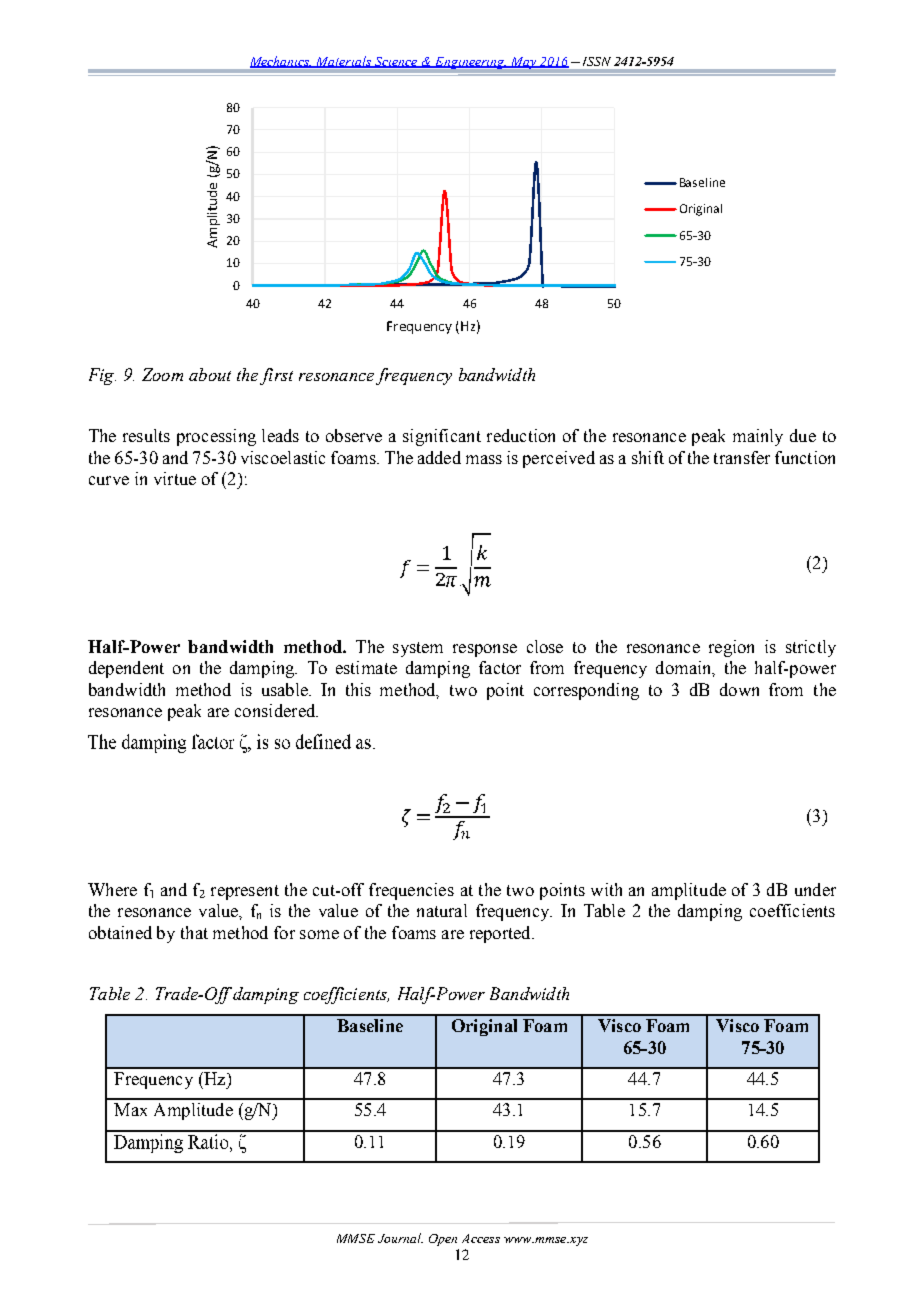  What do you see at coordinates (742, 457) in the page?
I see `transfer` at bounding box center [742, 457].
